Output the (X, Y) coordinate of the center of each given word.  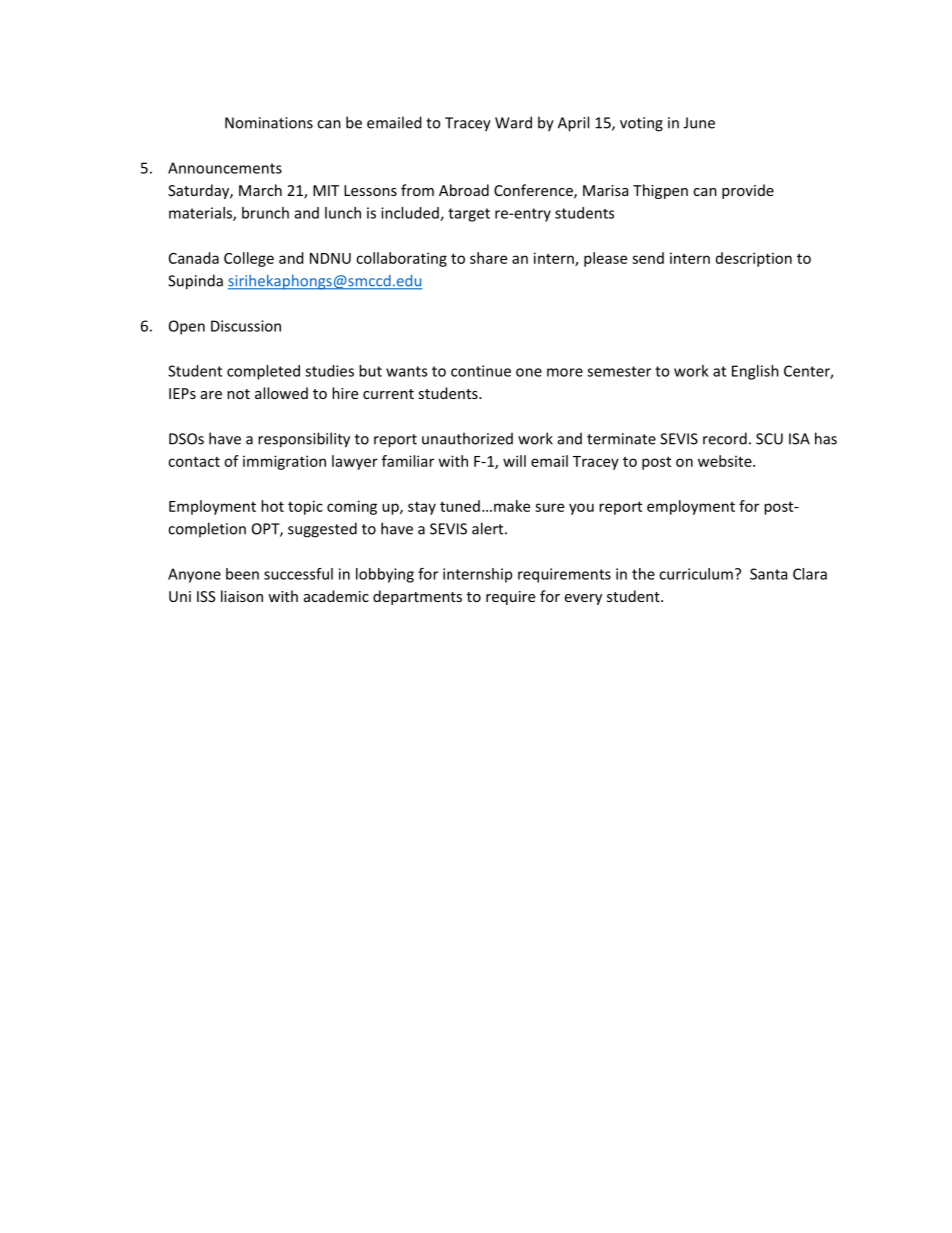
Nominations (269, 123)
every (583, 599)
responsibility (304, 440)
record (725, 438)
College (249, 259)
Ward (513, 122)
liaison (242, 596)
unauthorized (467, 438)
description (754, 259)
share (488, 258)
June (699, 123)
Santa (768, 574)
